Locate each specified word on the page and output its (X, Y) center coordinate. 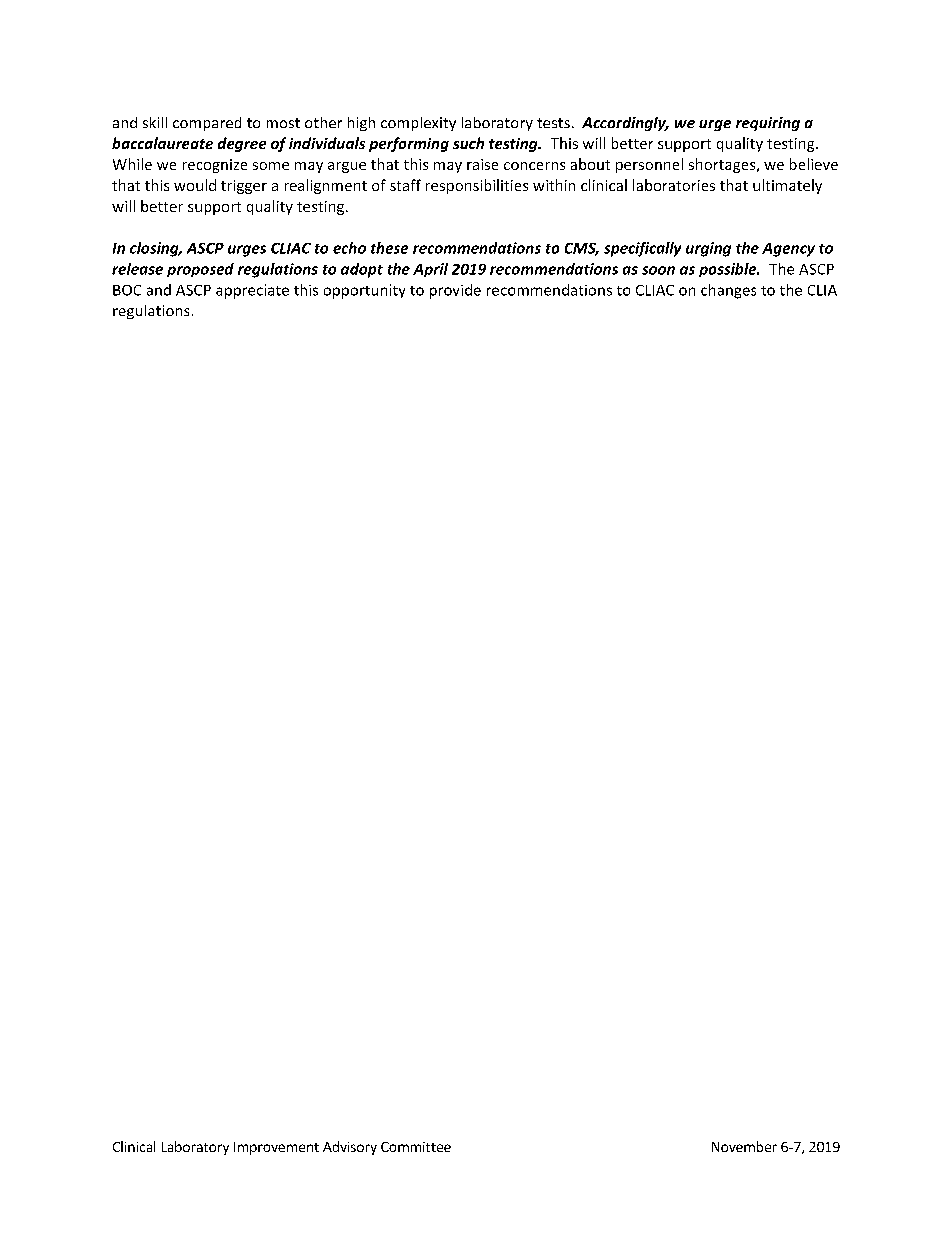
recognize (215, 166)
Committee (416, 1147)
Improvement (276, 1148)
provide (455, 291)
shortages (723, 165)
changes (728, 291)
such (468, 143)
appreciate (252, 291)
